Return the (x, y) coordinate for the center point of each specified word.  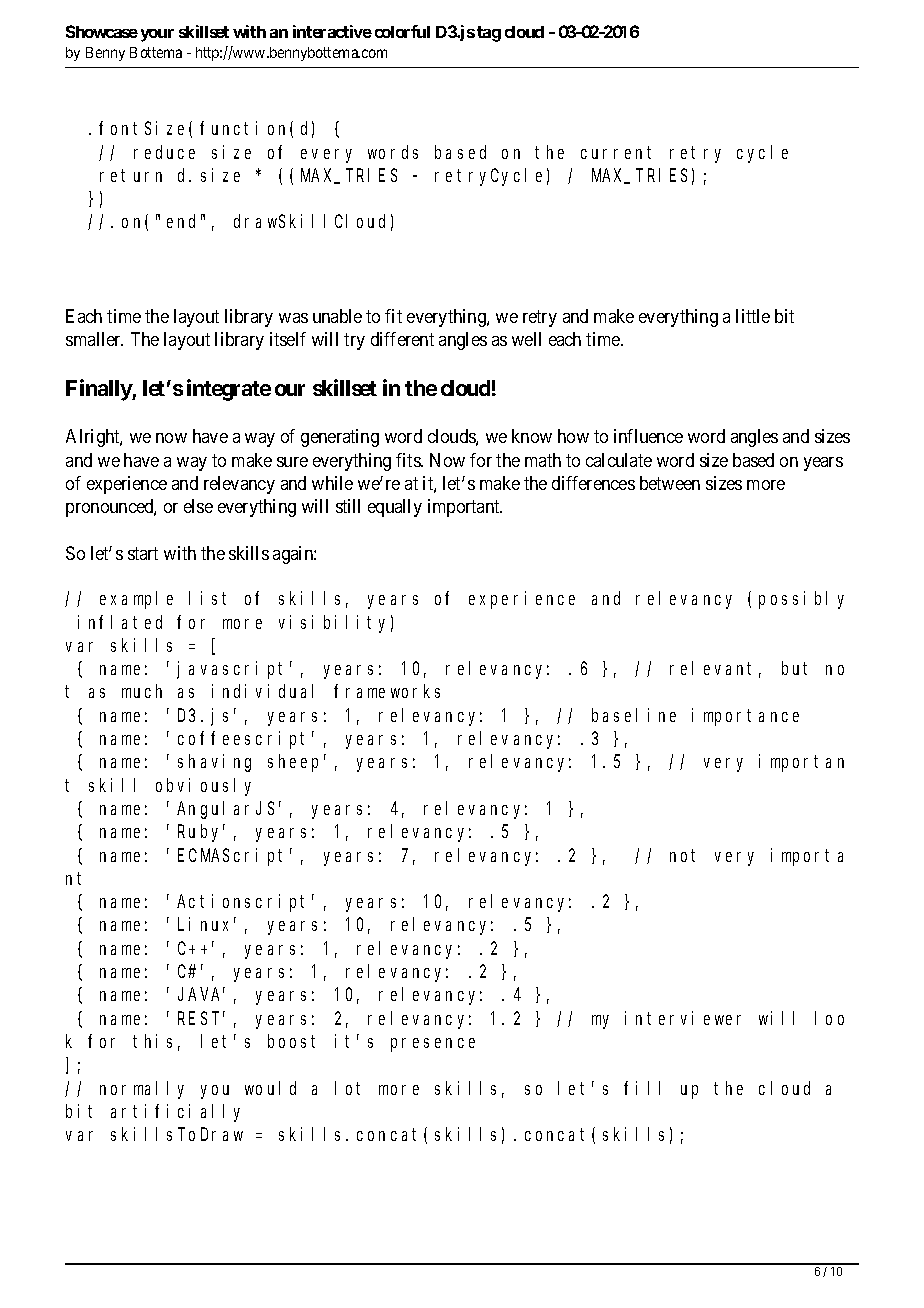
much (142, 691)
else (198, 506)
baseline (634, 715)
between (670, 483)
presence (433, 1045)
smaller (94, 339)
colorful (402, 31)
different (402, 339)
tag (489, 34)
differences (593, 483)
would (270, 1088)
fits (409, 460)
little (753, 316)
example (136, 600)
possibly (801, 600)
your (157, 35)
